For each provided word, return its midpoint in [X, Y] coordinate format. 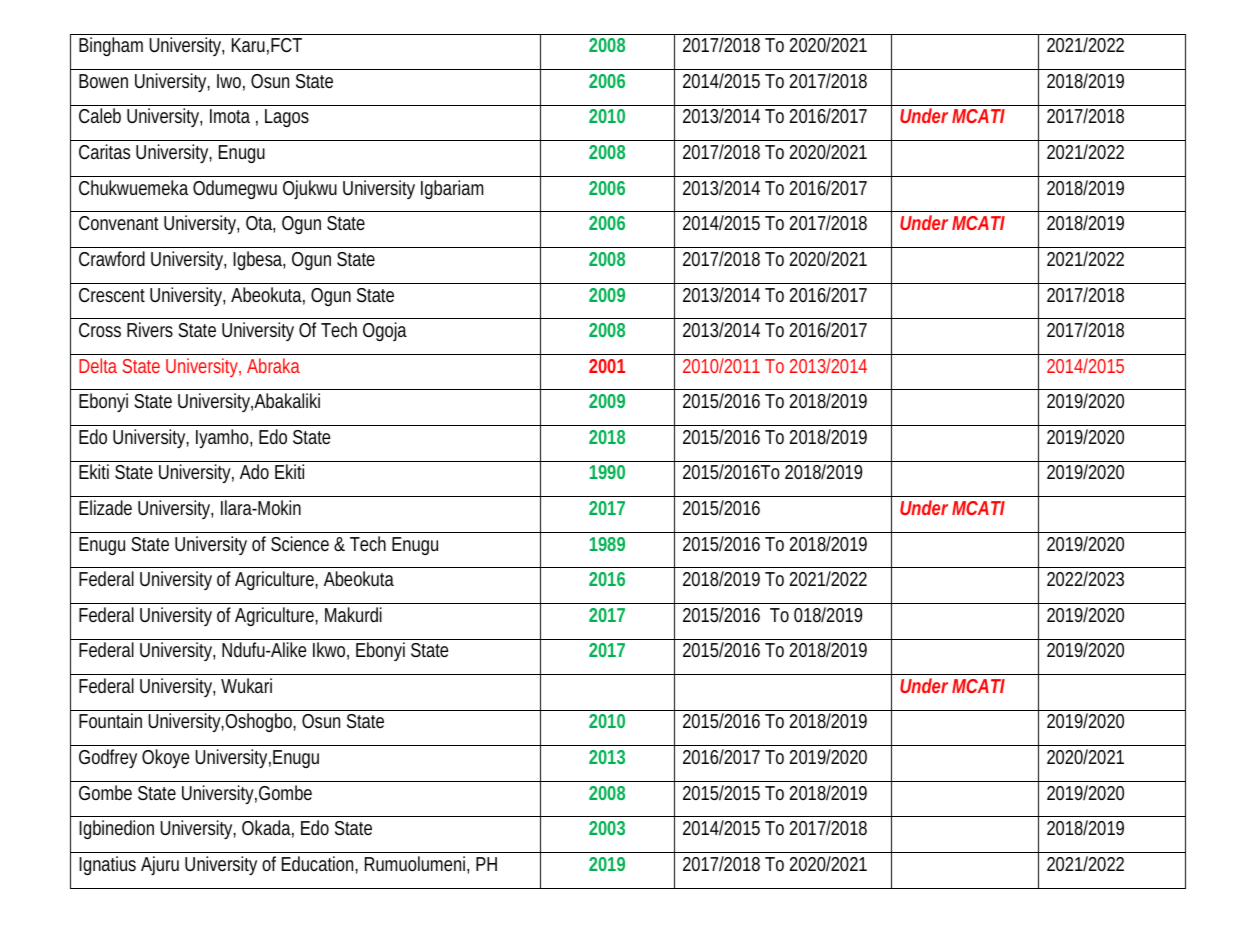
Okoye [165, 758]
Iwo [229, 81]
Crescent [112, 295]
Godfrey [108, 758]
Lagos [287, 118]
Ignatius [107, 865]
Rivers [150, 329]
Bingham [111, 46]
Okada [266, 827]
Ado [254, 471]
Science [300, 543]
